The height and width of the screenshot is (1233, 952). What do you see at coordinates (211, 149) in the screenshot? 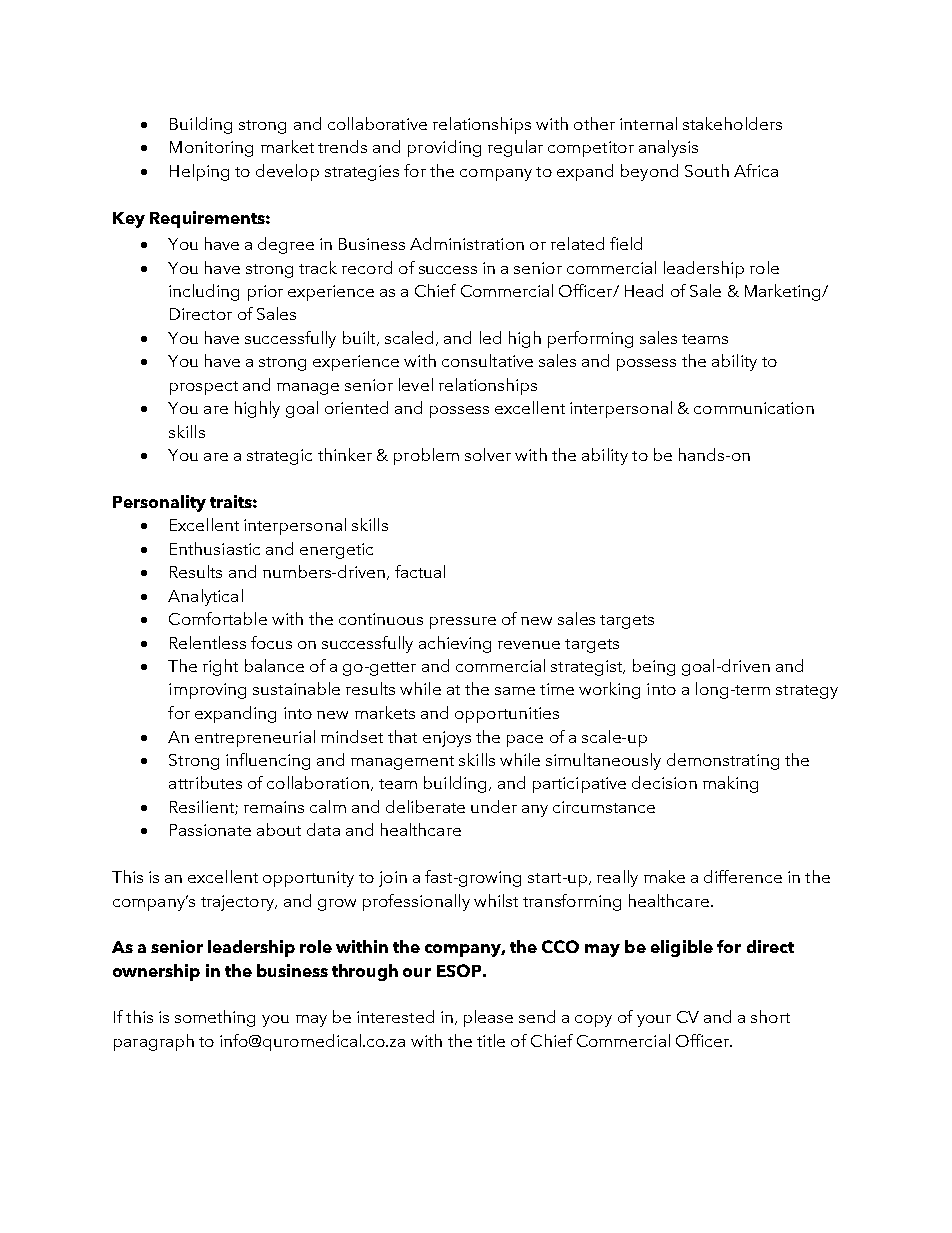
I see `Monitoring` at bounding box center [211, 149].
